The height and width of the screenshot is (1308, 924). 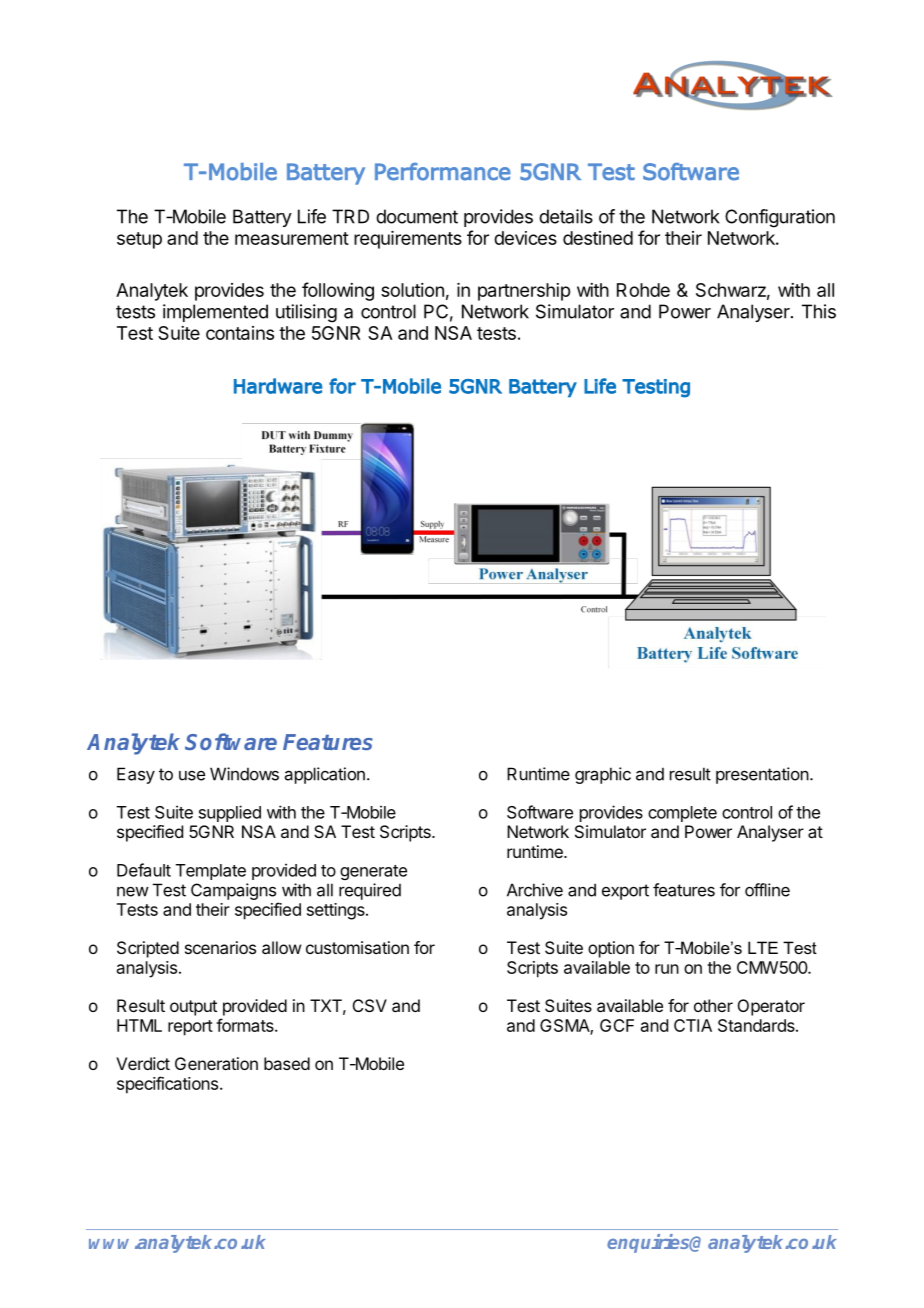 I want to click on Generation, so click(x=216, y=1063).
